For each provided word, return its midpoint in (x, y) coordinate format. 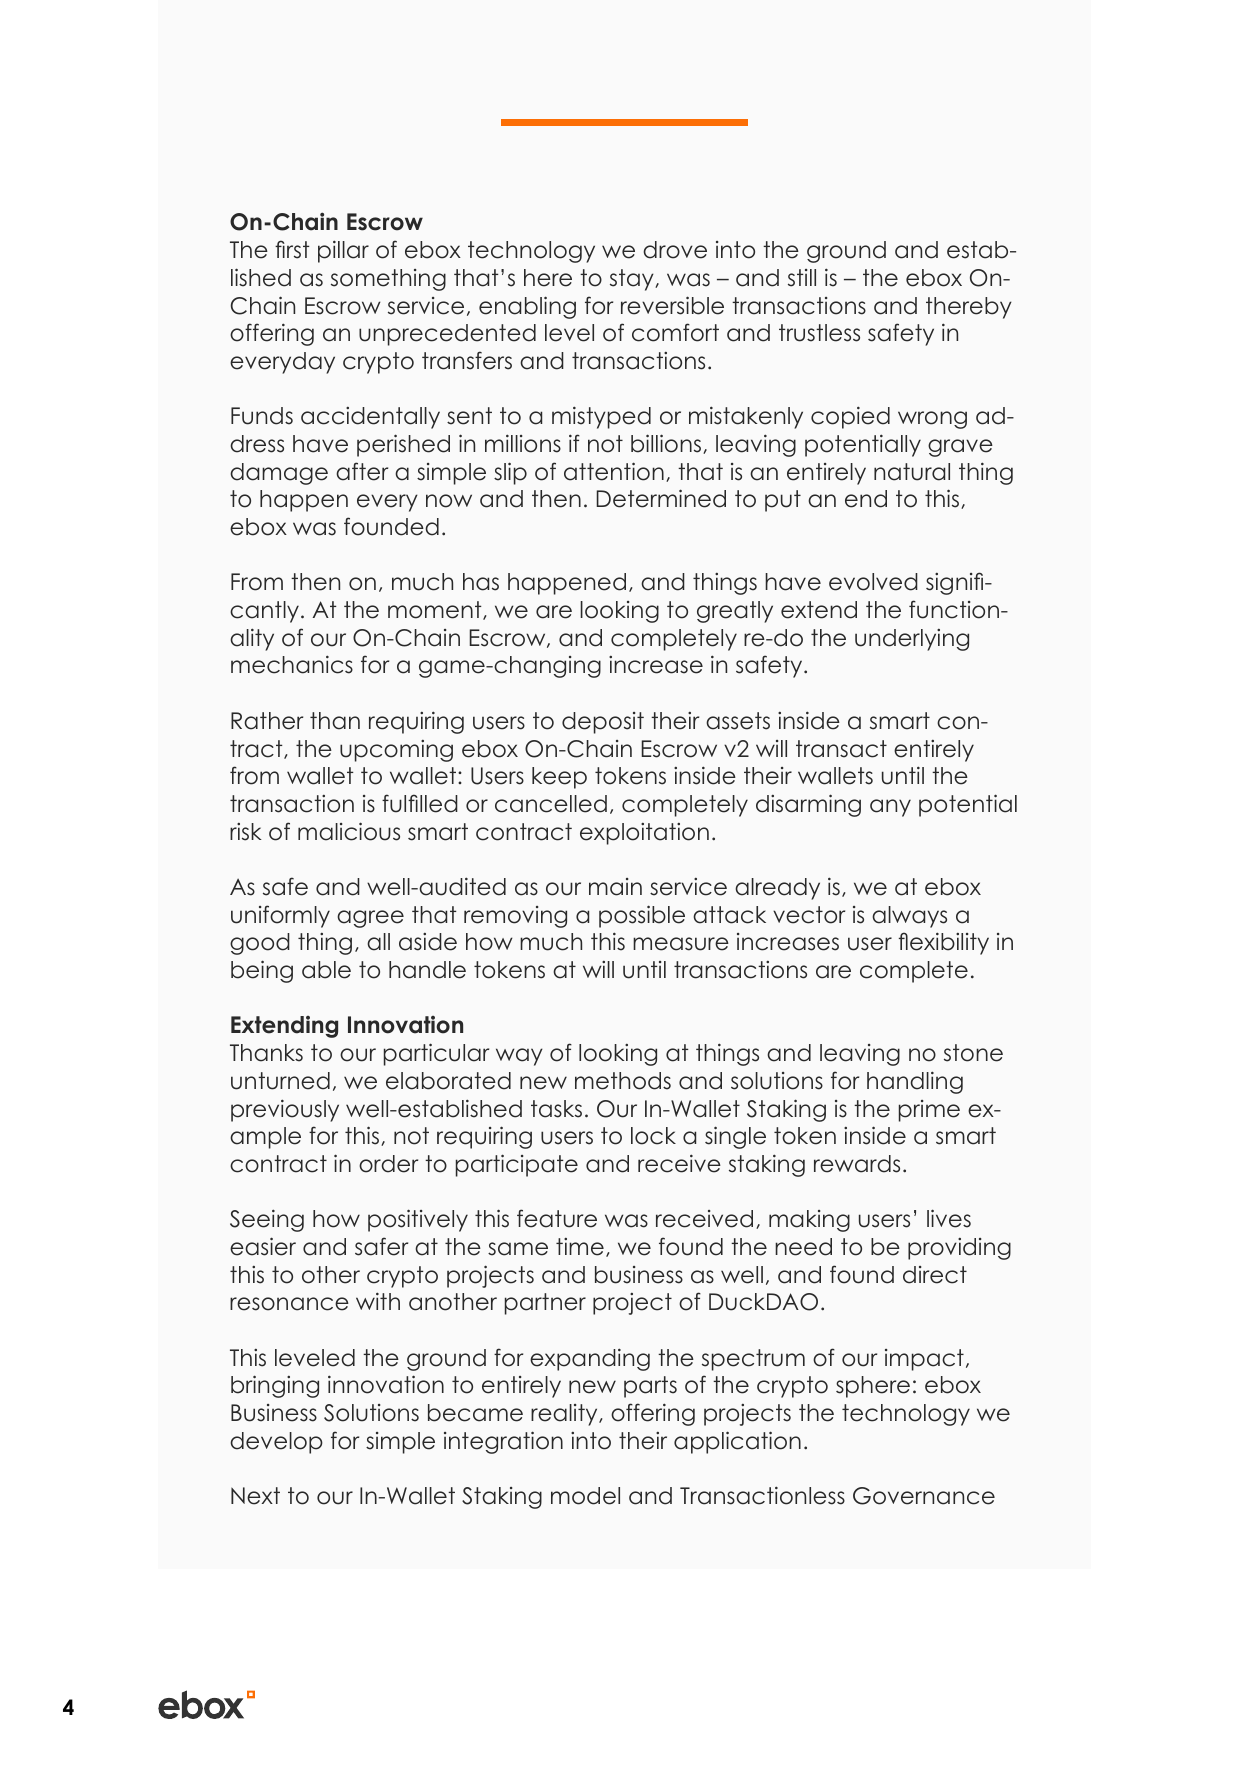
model (585, 1496)
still (802, 278)
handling (915, 1082)
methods (623, 1081)
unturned (280, 1081)
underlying (912, 640)
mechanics (292, 664)
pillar (343, 251)
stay (633, 280)
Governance (924, 1496)
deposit (603, 723)
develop (276, 1443)
